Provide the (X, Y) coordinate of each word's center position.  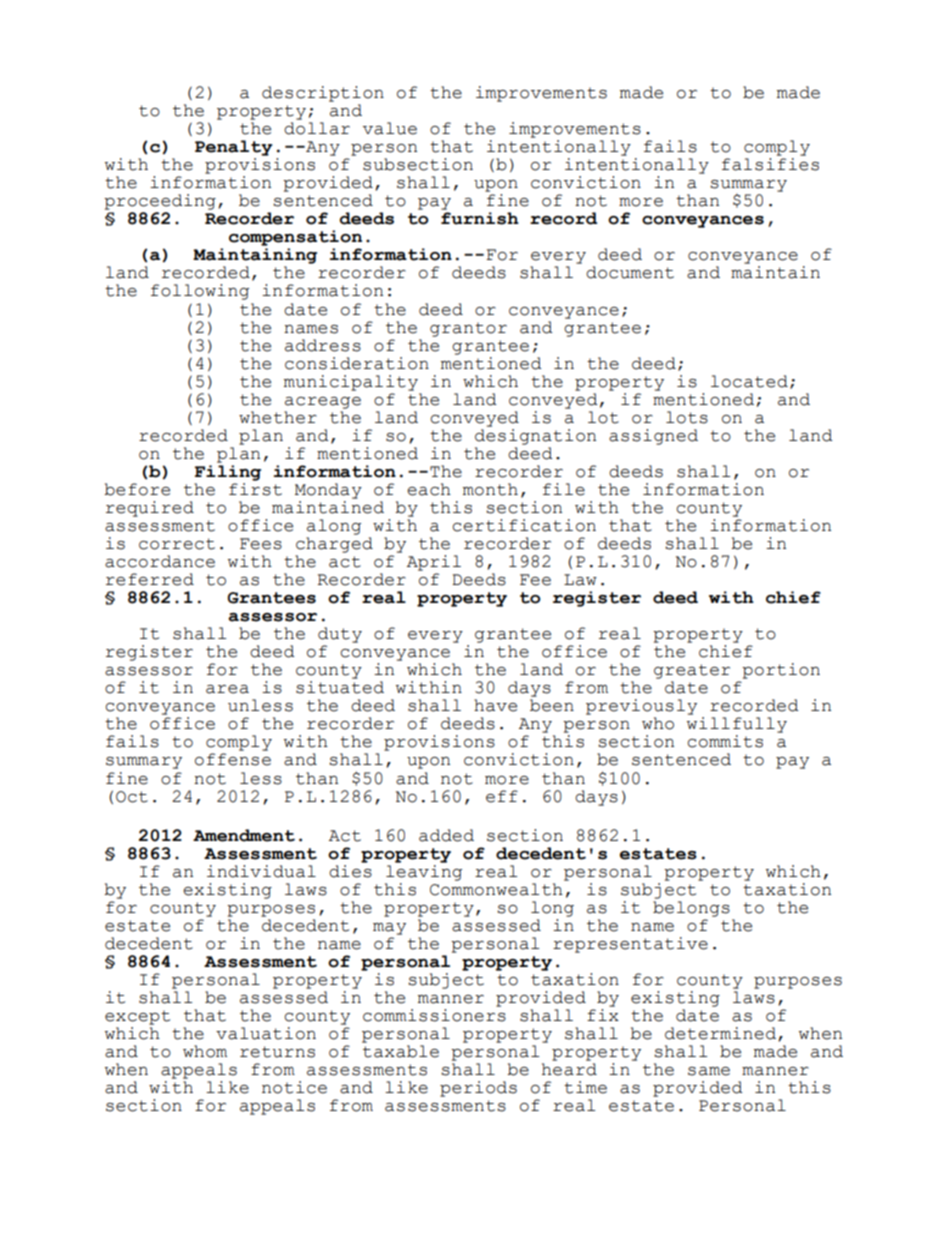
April (434, 563)
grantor (468, 330)
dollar (317, 128)
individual (261, 871)
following (200, 292)
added (446, 835)
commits (725, 741)
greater (692, 671)
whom (205, 1051)
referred (150, 579)
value (390, 128)
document (630, 272)
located (749, 381)
